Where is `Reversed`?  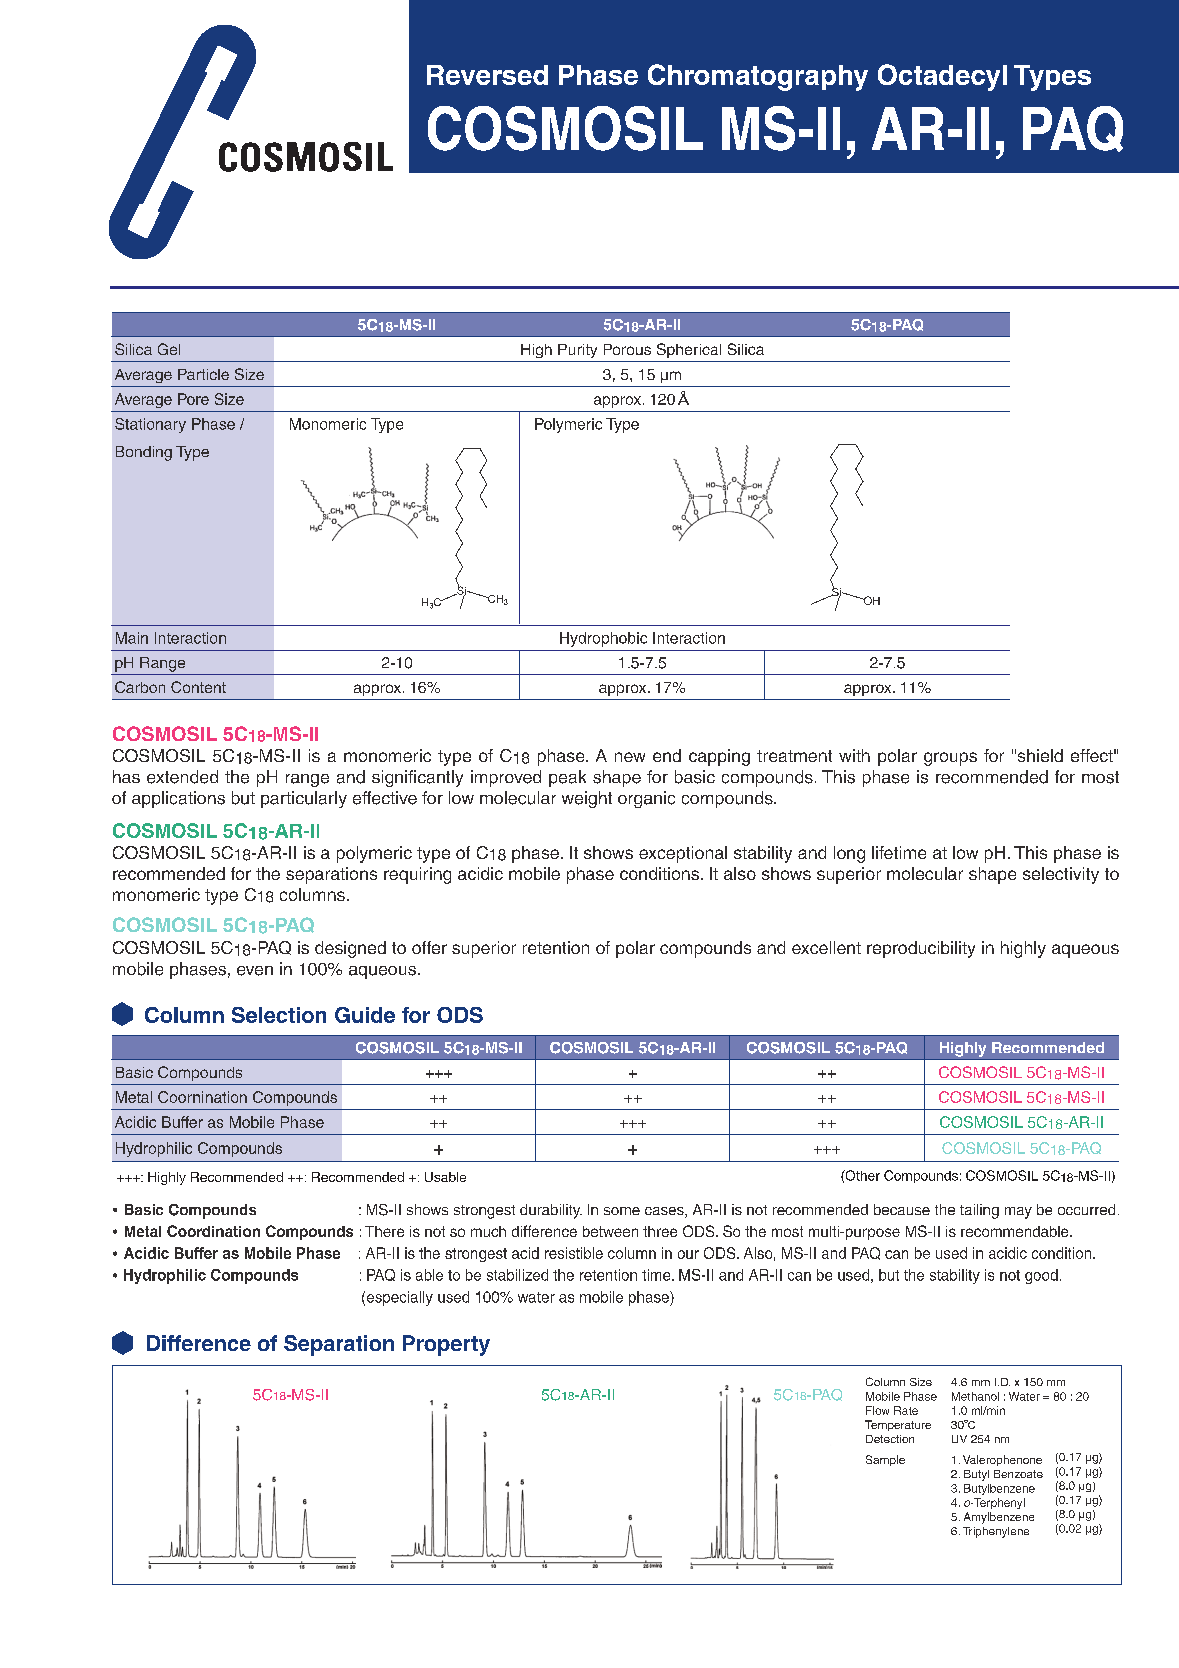
Reversed is located at coordinates (487, 75).
